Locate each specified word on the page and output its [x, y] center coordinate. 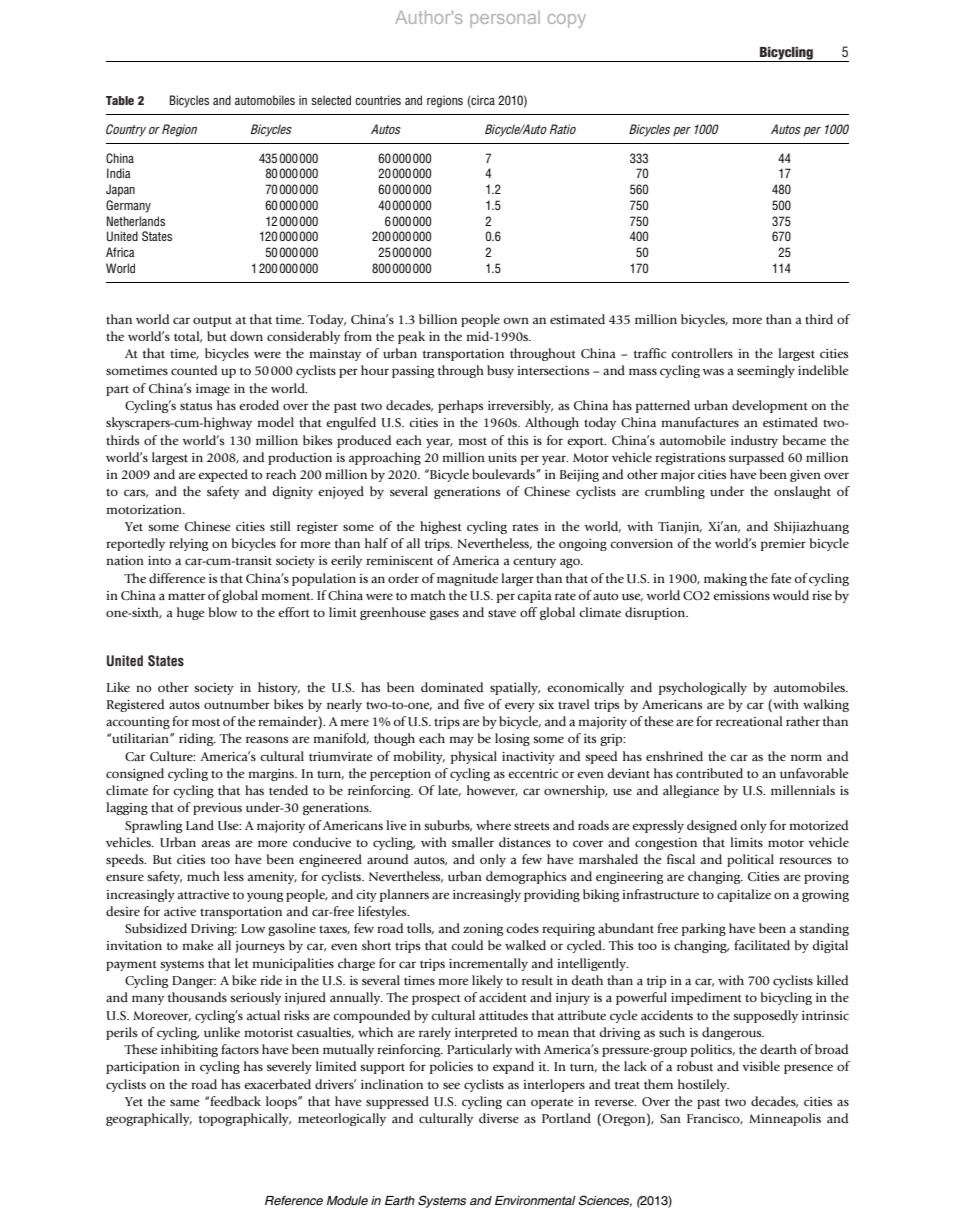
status [196, 406]
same [185, 1102]
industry [754, 441]
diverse [499, 1118]
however [492, 791]
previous [217, 809]
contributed [709, 773]
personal [505, 19]
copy [567, 21]
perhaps [460, 406]
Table [120, 100]
